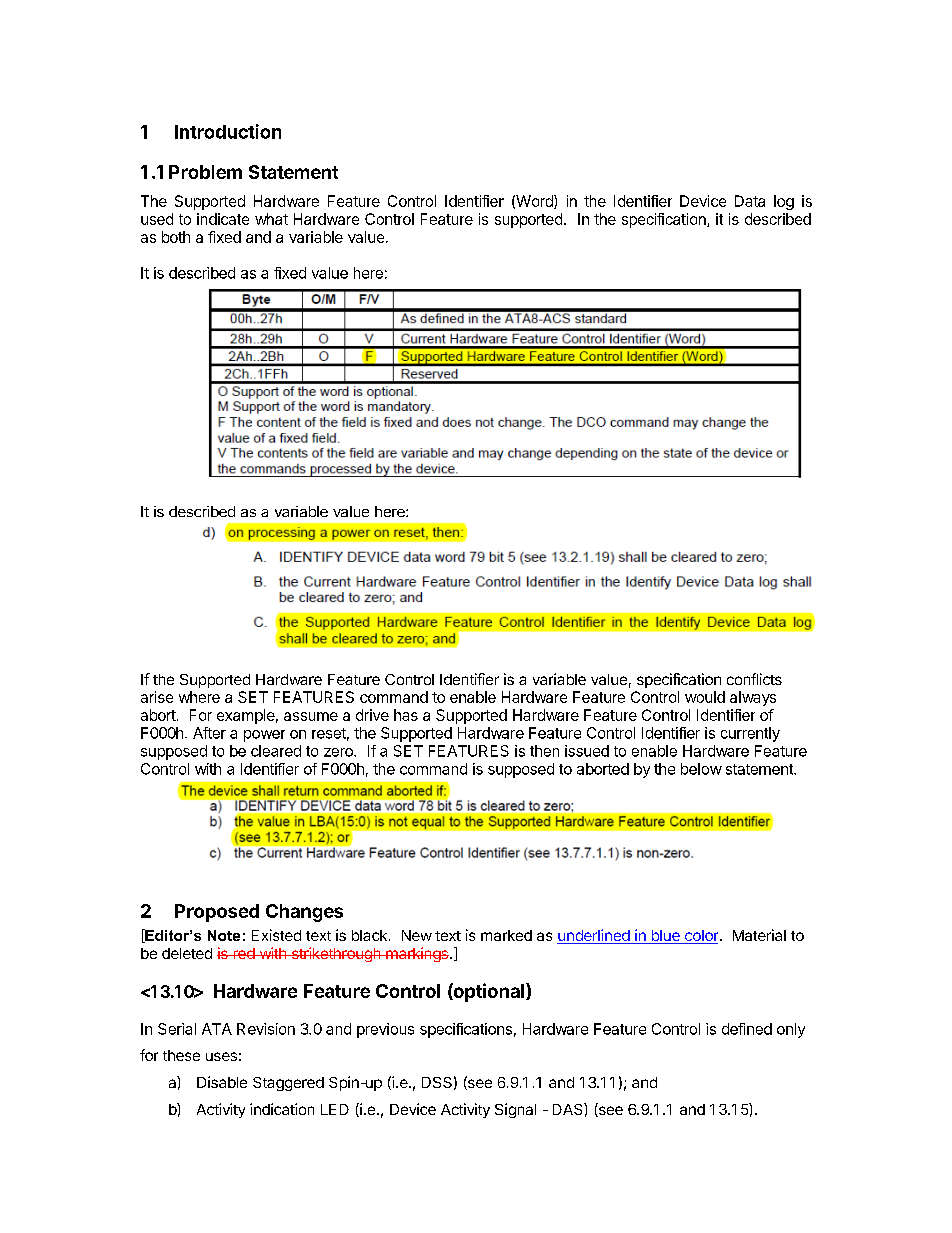  I want to click on Disable, so click(222, 1082).
